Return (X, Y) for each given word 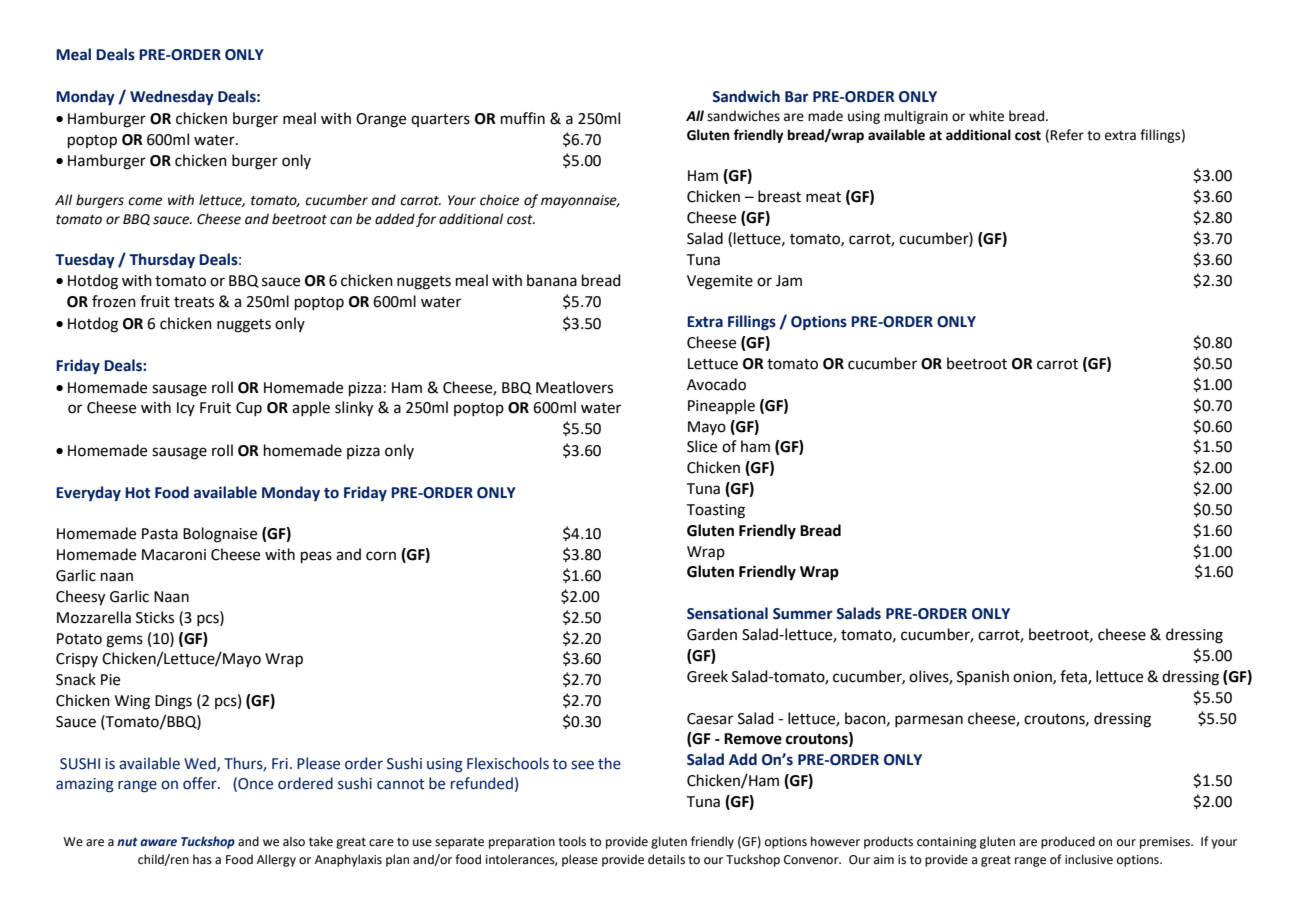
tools (572, 841)
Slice (702, 446)
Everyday (88, 493)
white (986, 116)
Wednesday (172, 97)
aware (158, 842)
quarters (440, 120)
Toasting (716, 511)
